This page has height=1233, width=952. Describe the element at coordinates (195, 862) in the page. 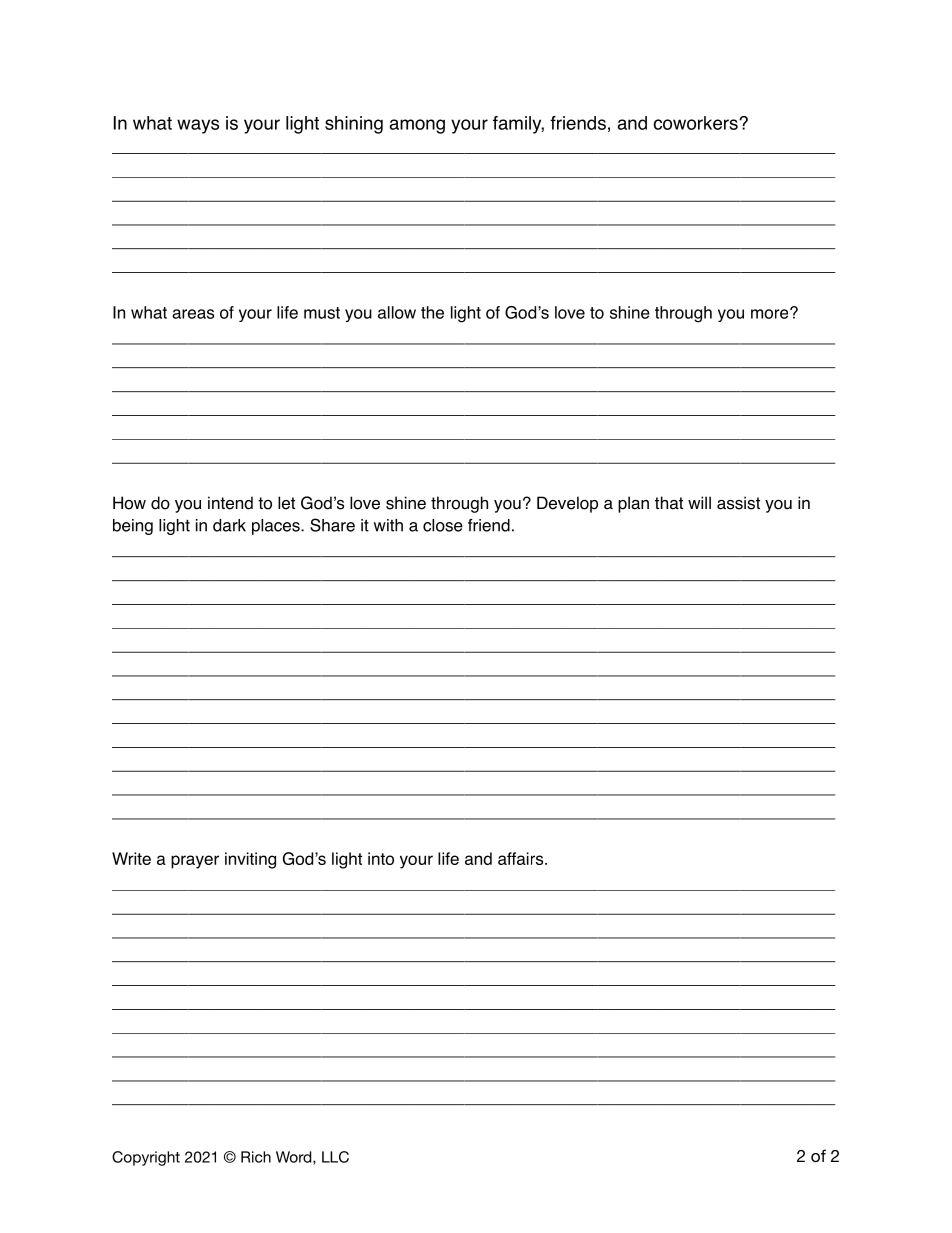

I see `prayer` at that location.
